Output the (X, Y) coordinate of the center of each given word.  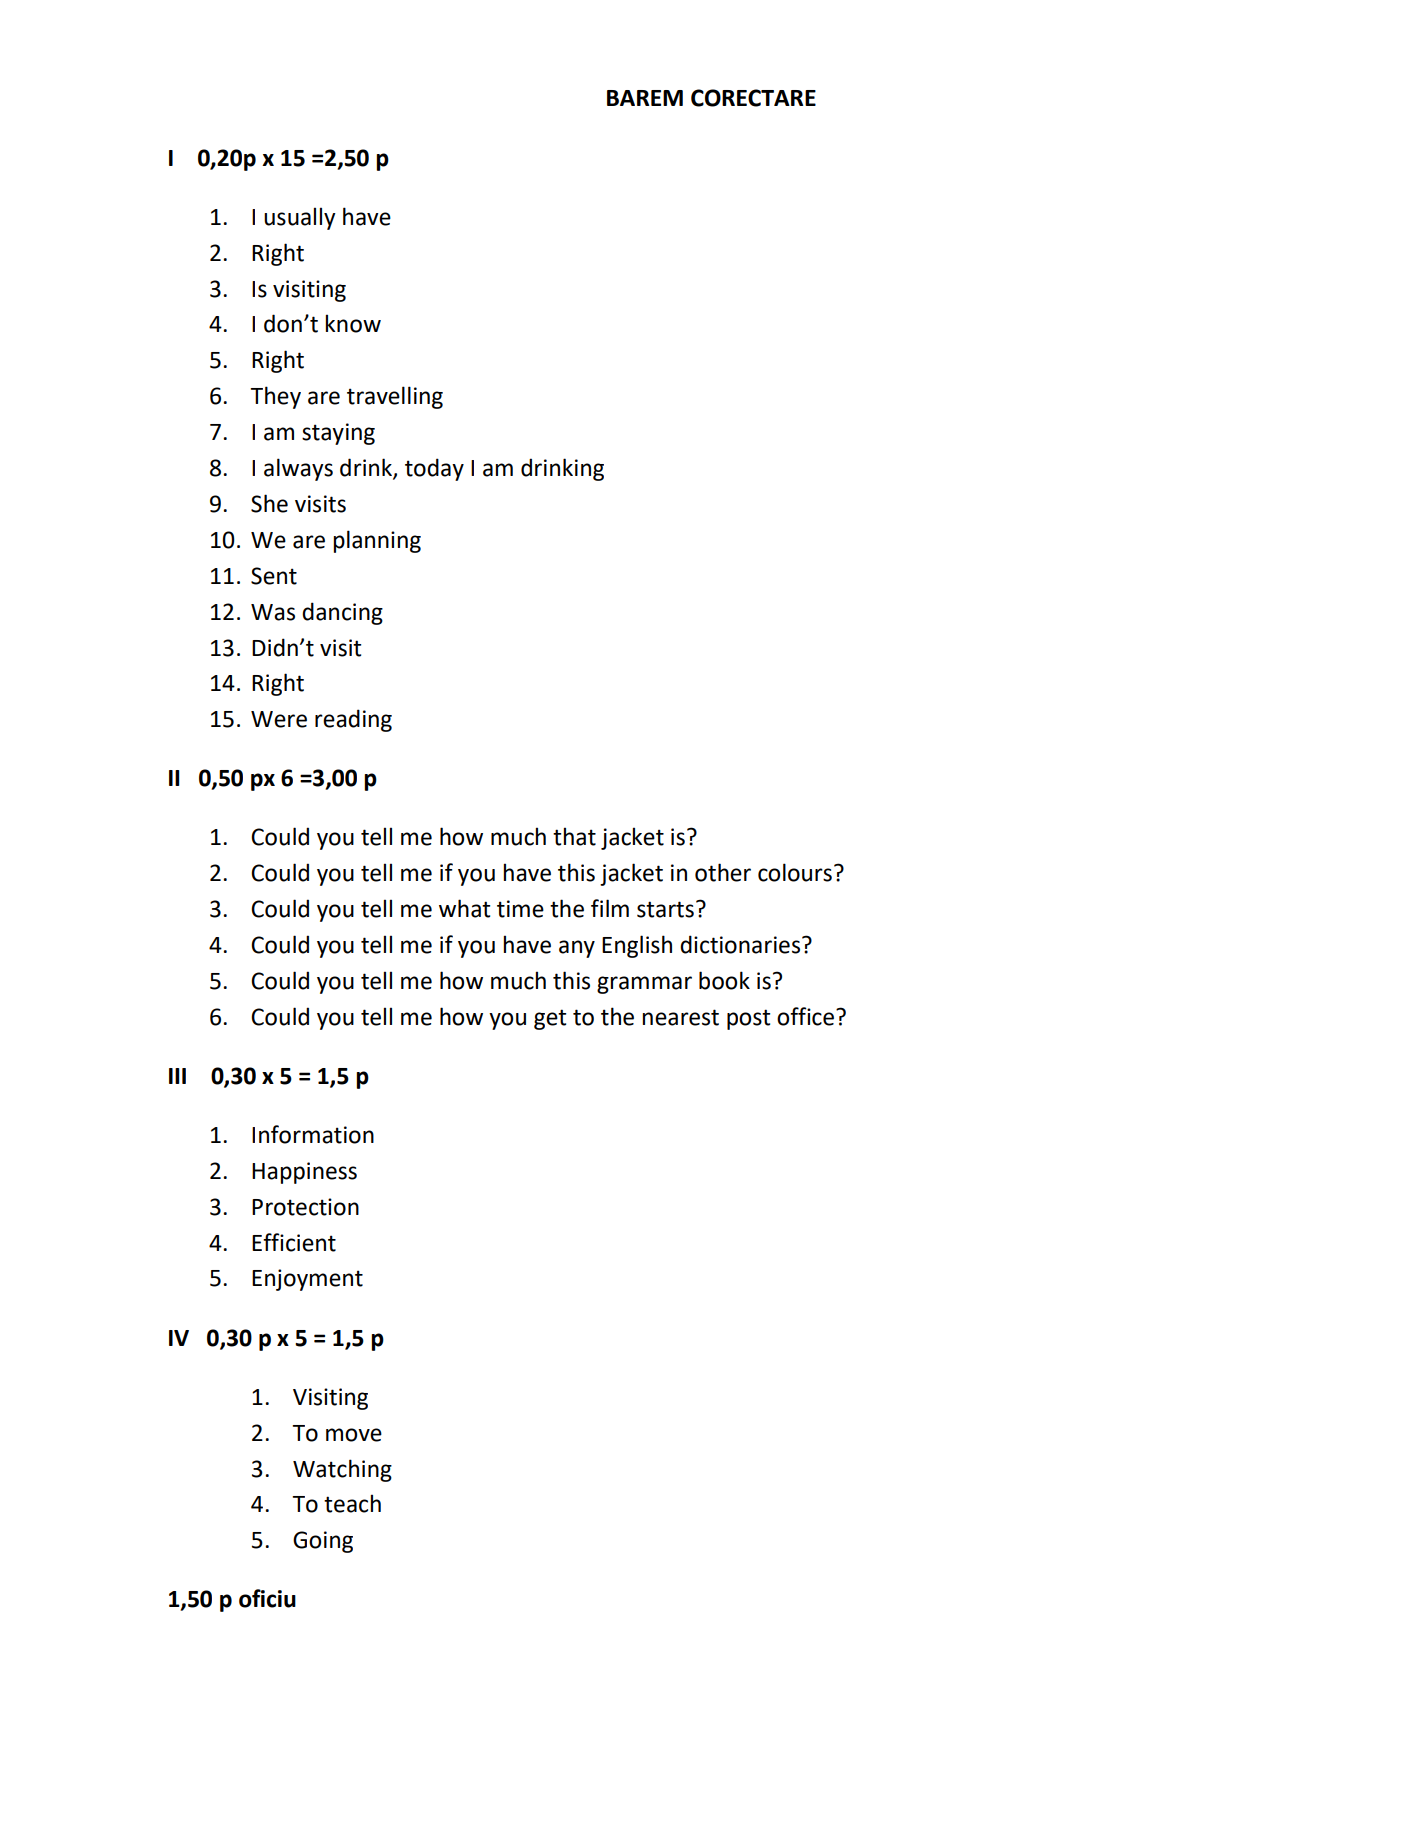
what (464, 908)
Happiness (304, 1173)
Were (279, 719)
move (354, 1435)
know (353, 323)
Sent (274, 576)
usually (300, 218)
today (434, 469)
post (748, 1019)
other (723, 872)
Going (323, 1542)
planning (377, 541)
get (550, 1019)
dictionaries (741, 944)
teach (352, 1503)
